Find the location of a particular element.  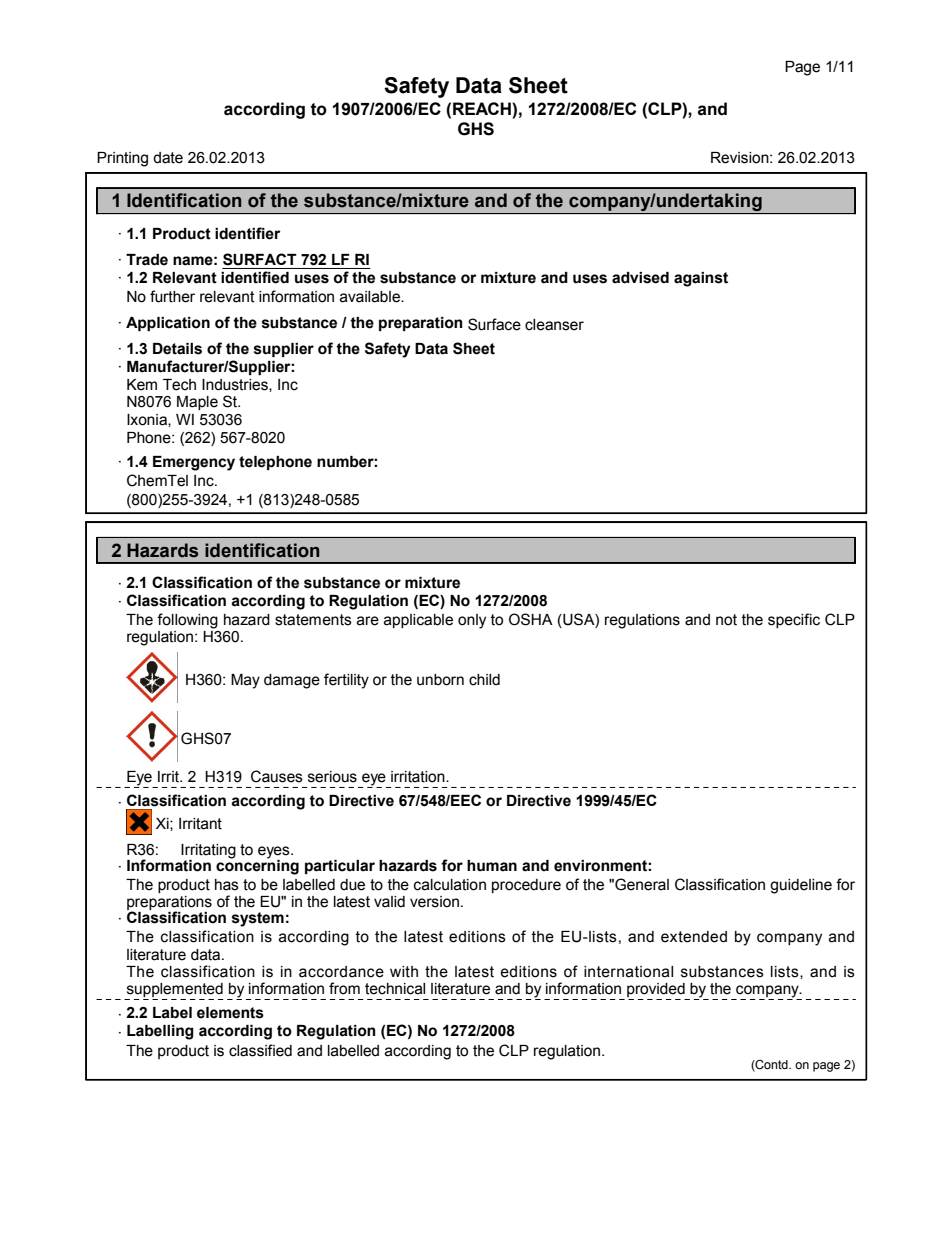

with is located at coordinates (404, 972).
